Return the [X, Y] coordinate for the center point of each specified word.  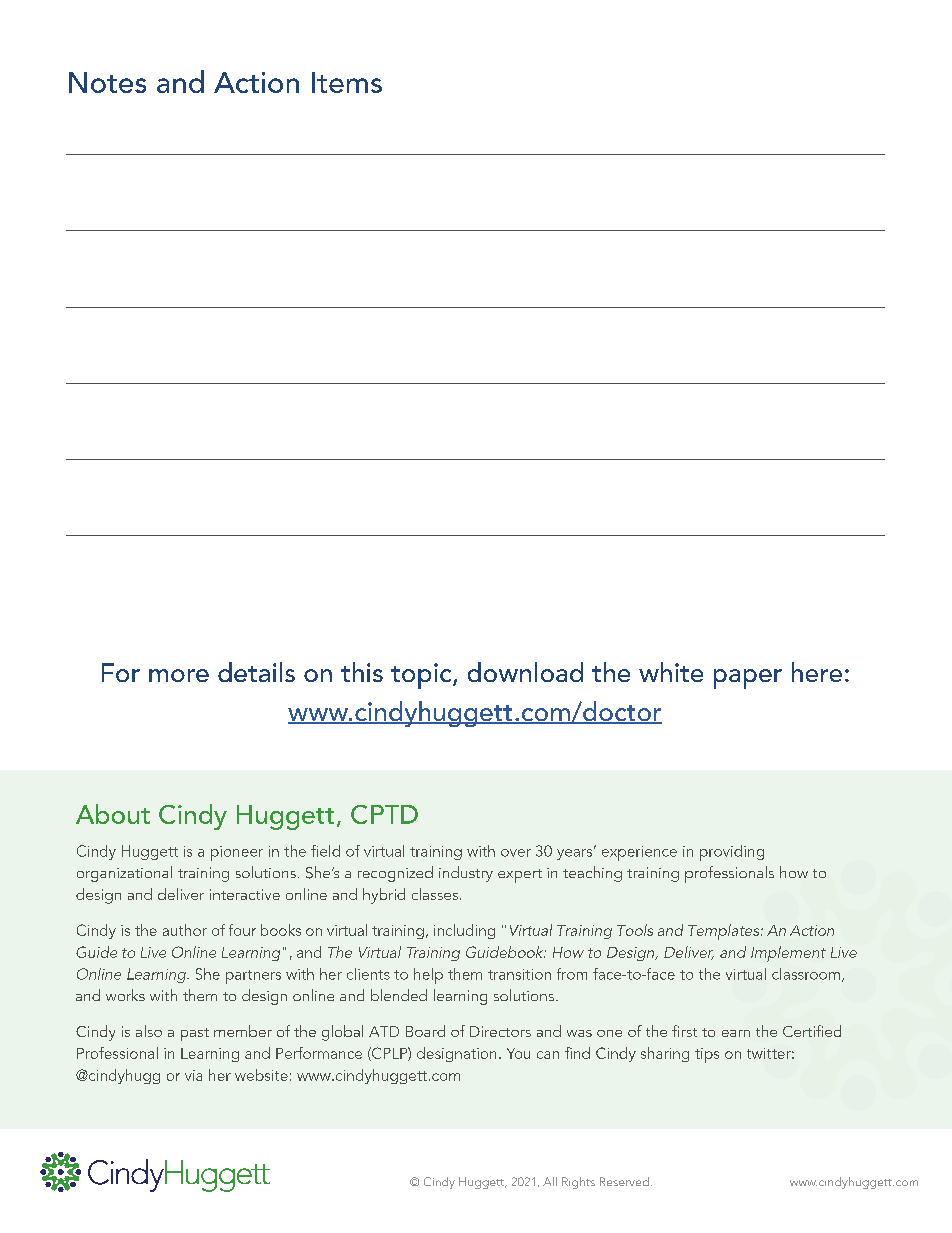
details [256, 672]
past [195, 1034]
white [671, 672]
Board [425, 1031]
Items [347, 82]
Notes [107, 82]
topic [422, 676]
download [525, 672]
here [817, 672]
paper [748, 679]
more [179, 675]
